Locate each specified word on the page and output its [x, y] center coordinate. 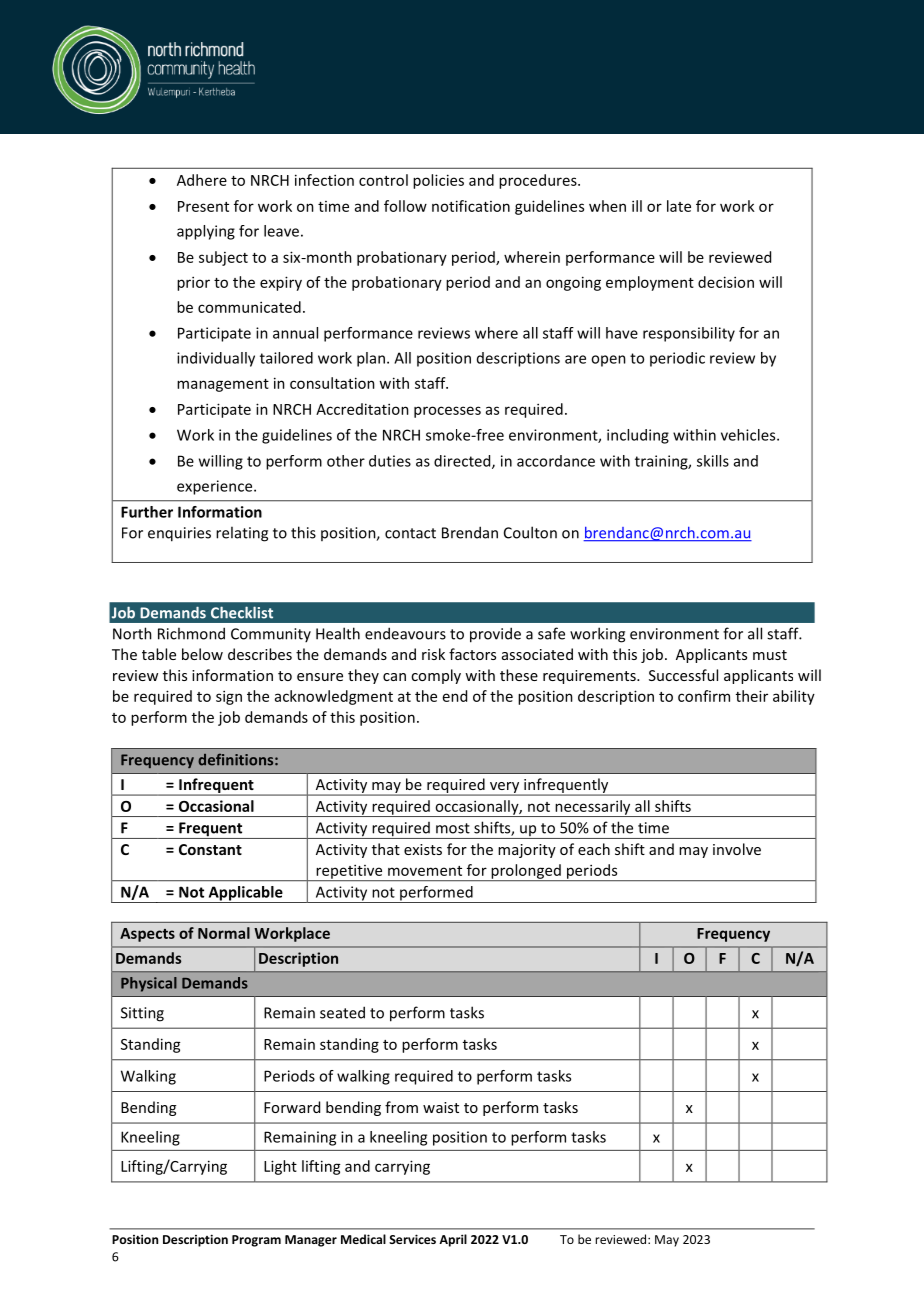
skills [713, 461]
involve [737, 849]
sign [229, 697]
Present [203, 206]
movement [425, 871]
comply [436, 676]
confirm [704, 696]
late [679, 206]
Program [256, 1241]
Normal [224, 933]
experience [216, 487]
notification [471, 206]
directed [463, 462]
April [453, 1240]
